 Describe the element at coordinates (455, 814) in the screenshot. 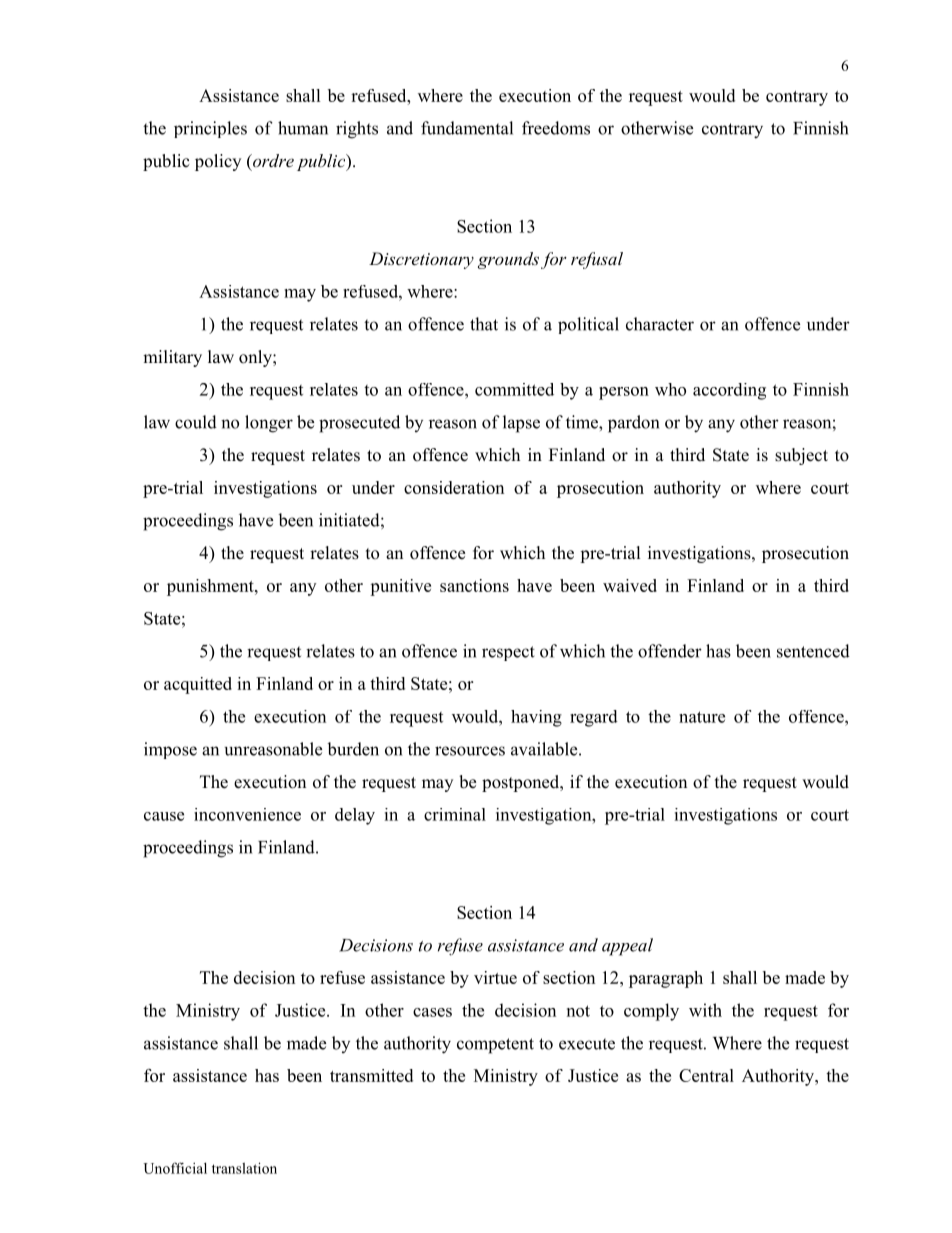

I see `criminal` at that location.
